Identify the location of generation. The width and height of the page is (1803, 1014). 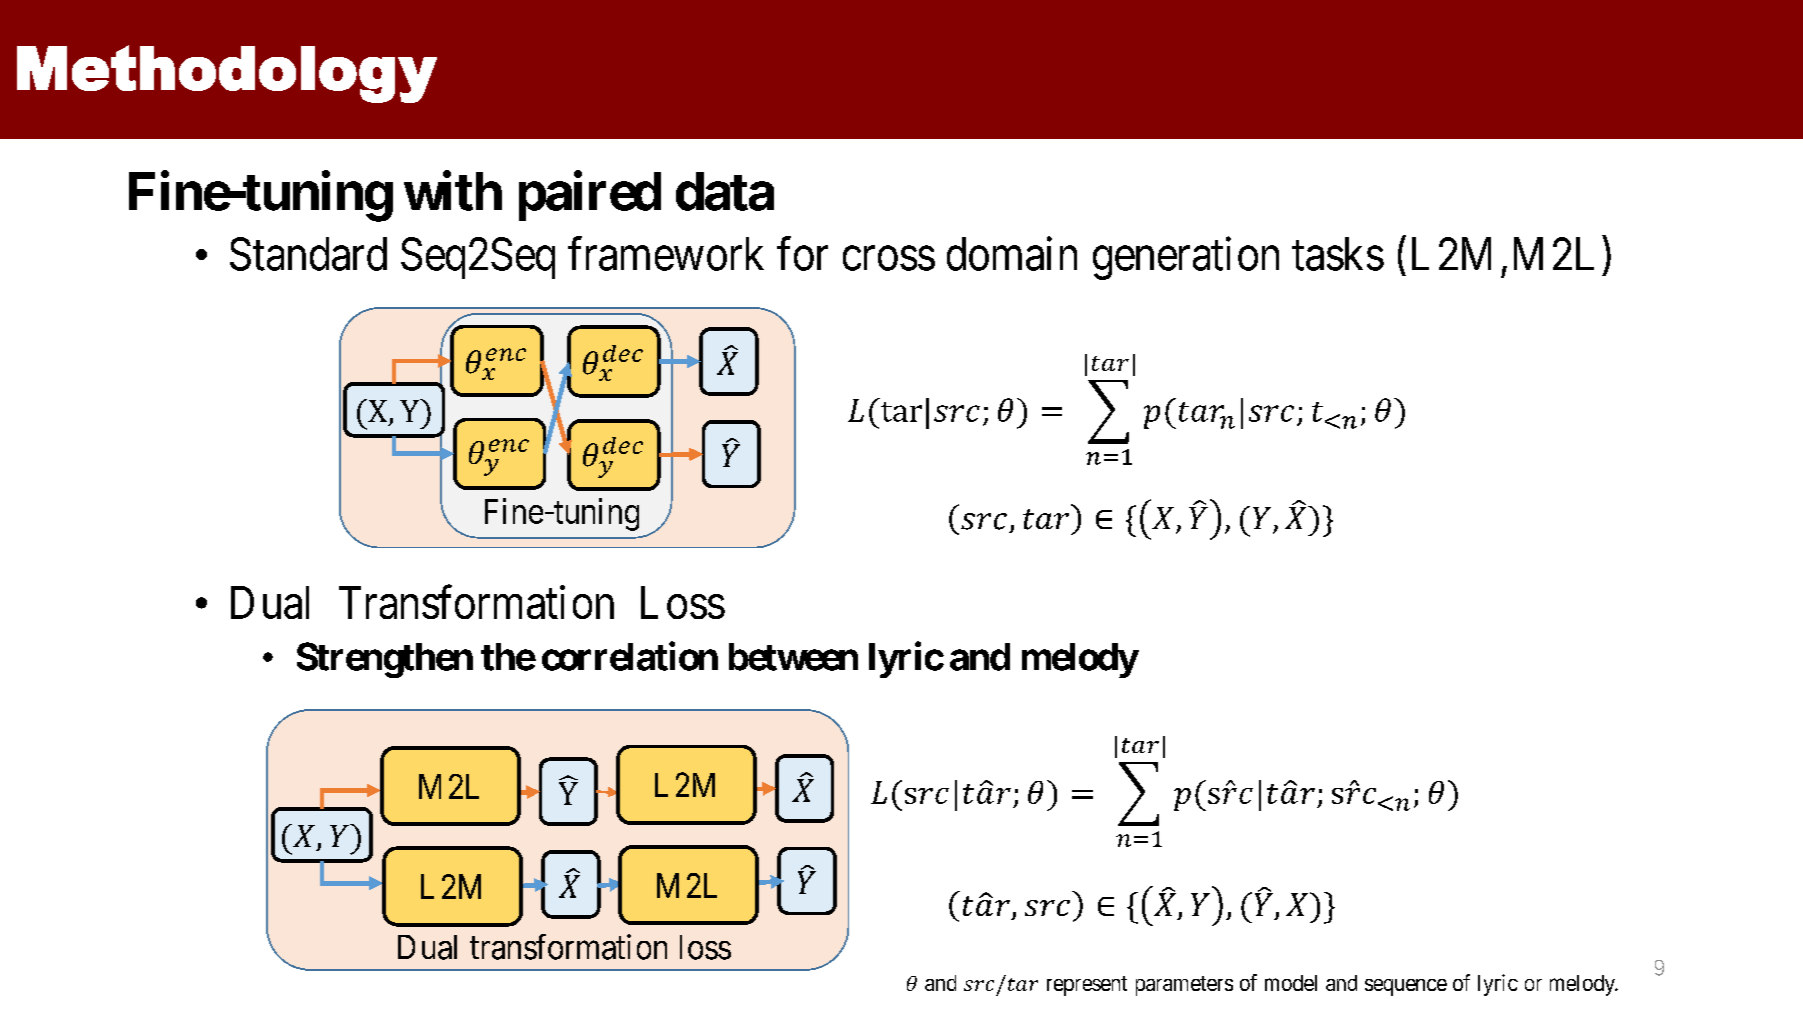
(1186, 258).
